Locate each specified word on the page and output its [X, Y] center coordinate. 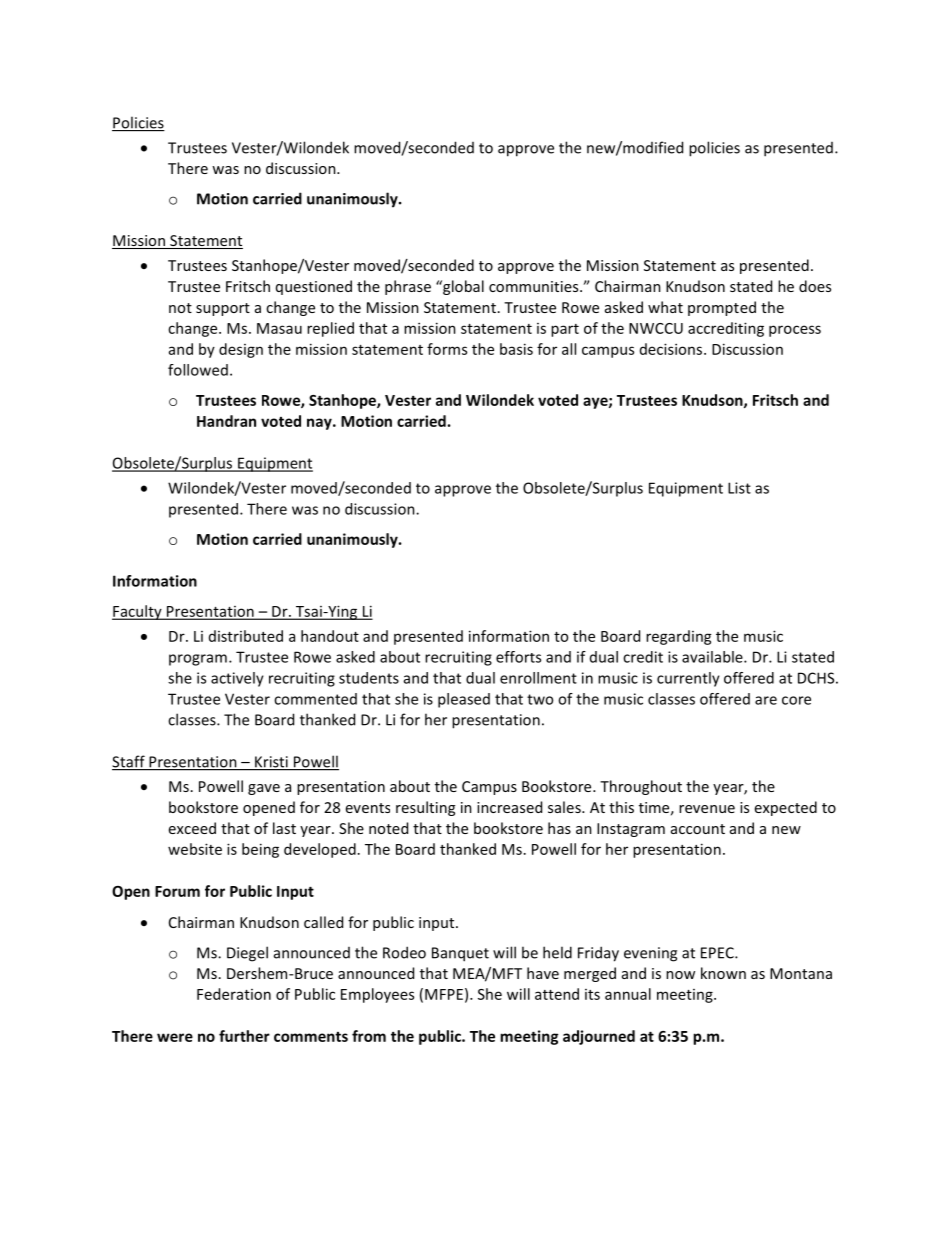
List [739, 488]
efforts [518, 657]
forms [447, 349]
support [223, 309]
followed [198, 370]
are [766, 700]
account [698, 829]
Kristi [271, 763]
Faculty [138, 612]
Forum [177, 891]
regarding [679, 637]
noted [388, 828]
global [462, 287]
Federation [234, 994]
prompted [722, 308]
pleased [464, 700]
